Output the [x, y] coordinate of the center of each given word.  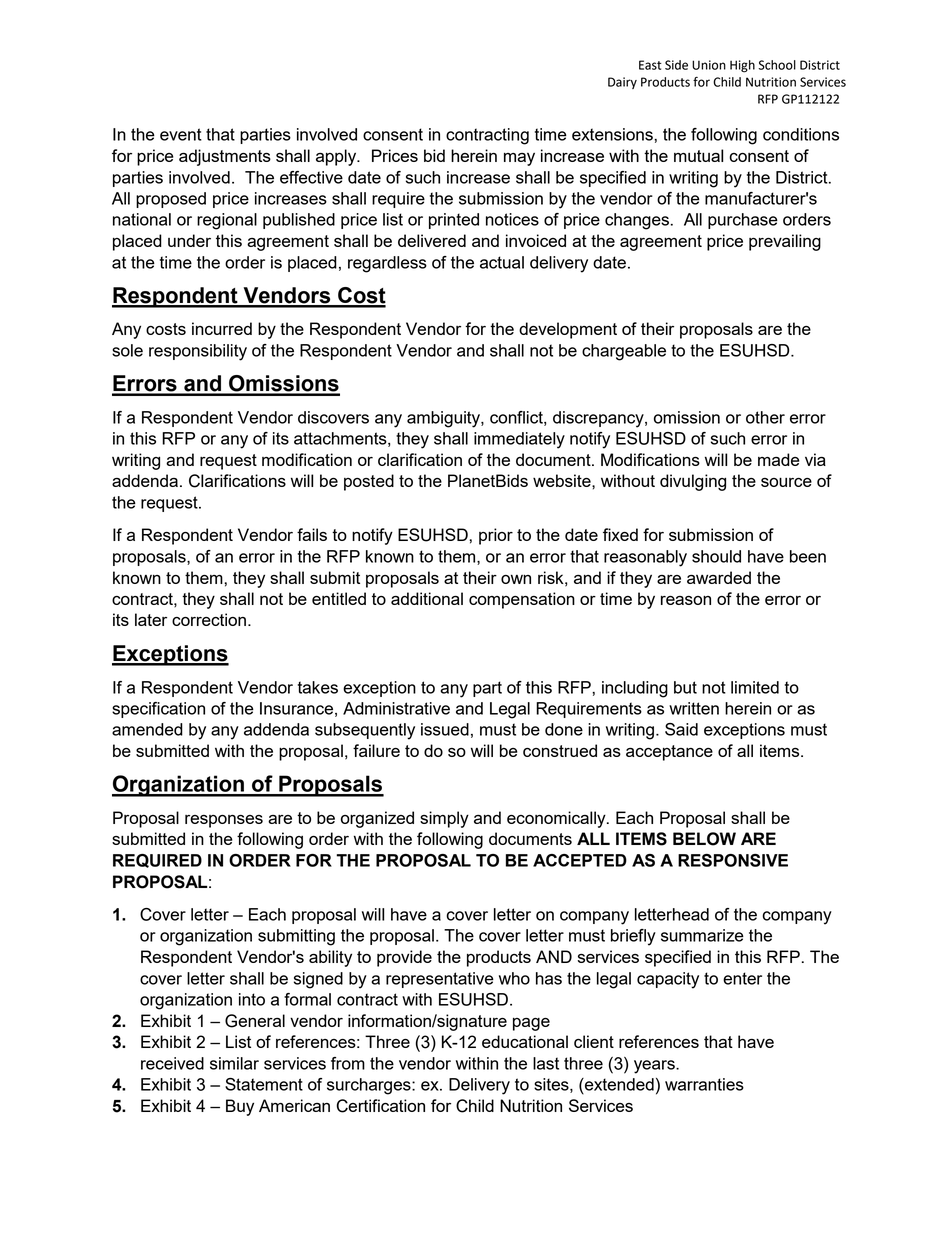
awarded [719, 577]
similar [234, 1063]
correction [209, 619]
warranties [704, 1084]
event [181, 134]
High [742, 66]
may [519, 159]
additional [427, 598]
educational [525, 1041]
